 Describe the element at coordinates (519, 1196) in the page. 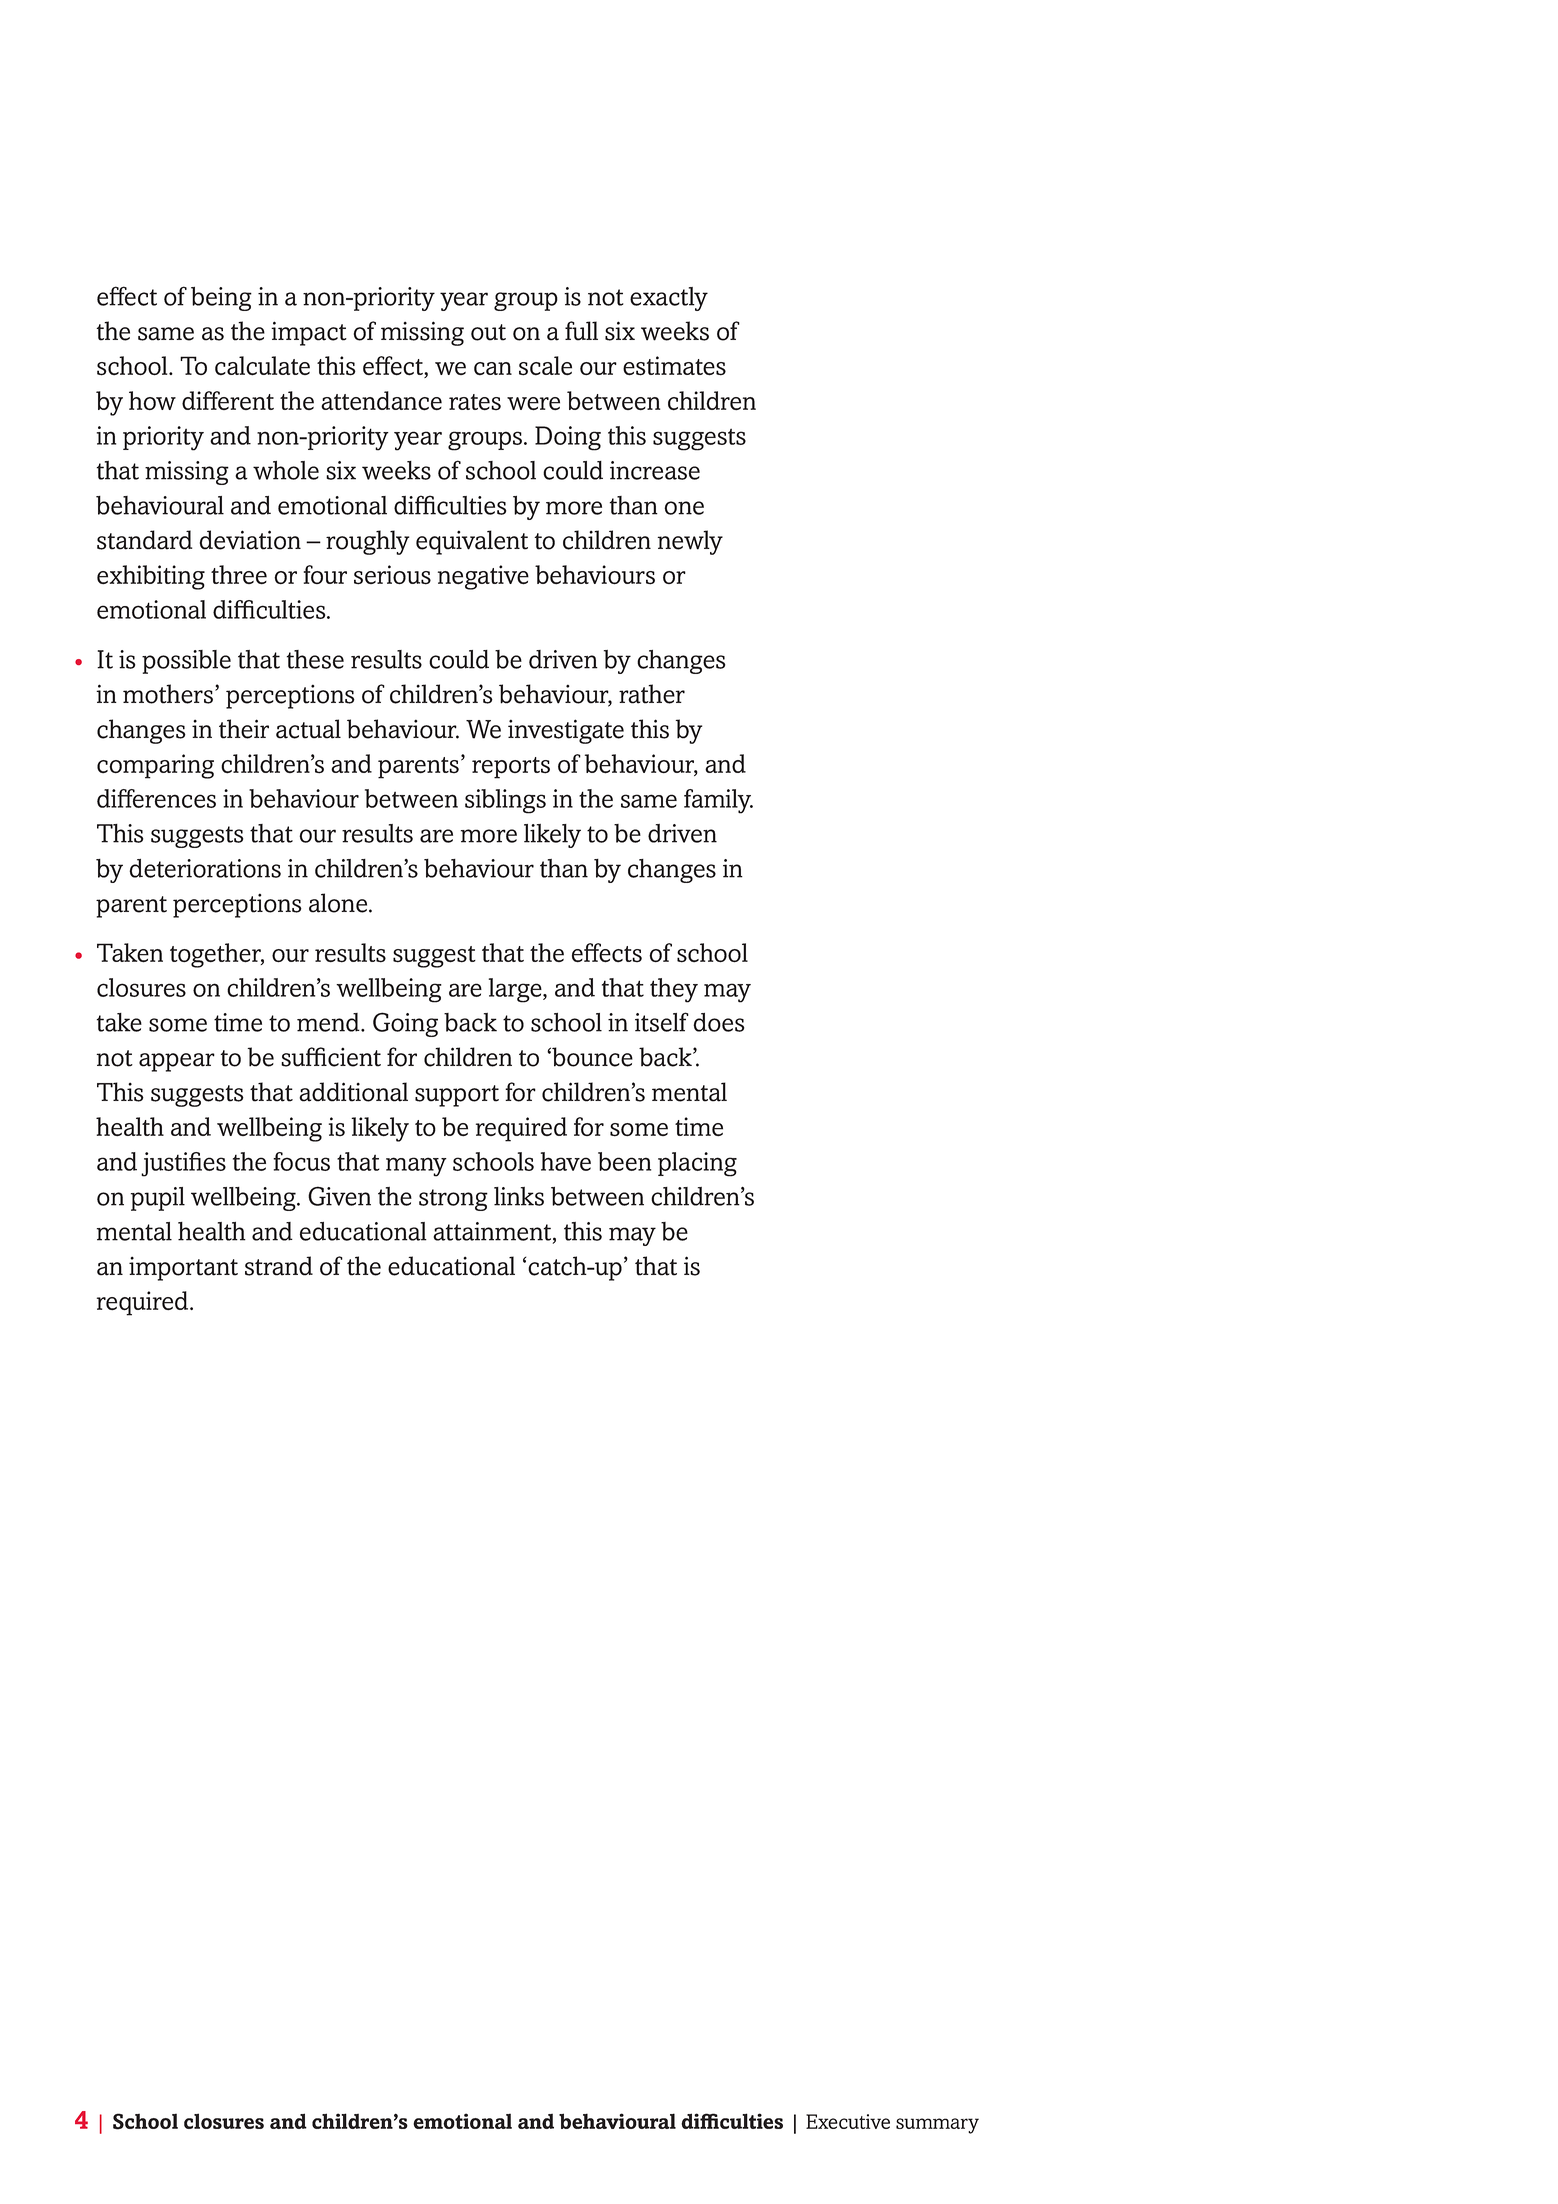

I see `links` at that location.
